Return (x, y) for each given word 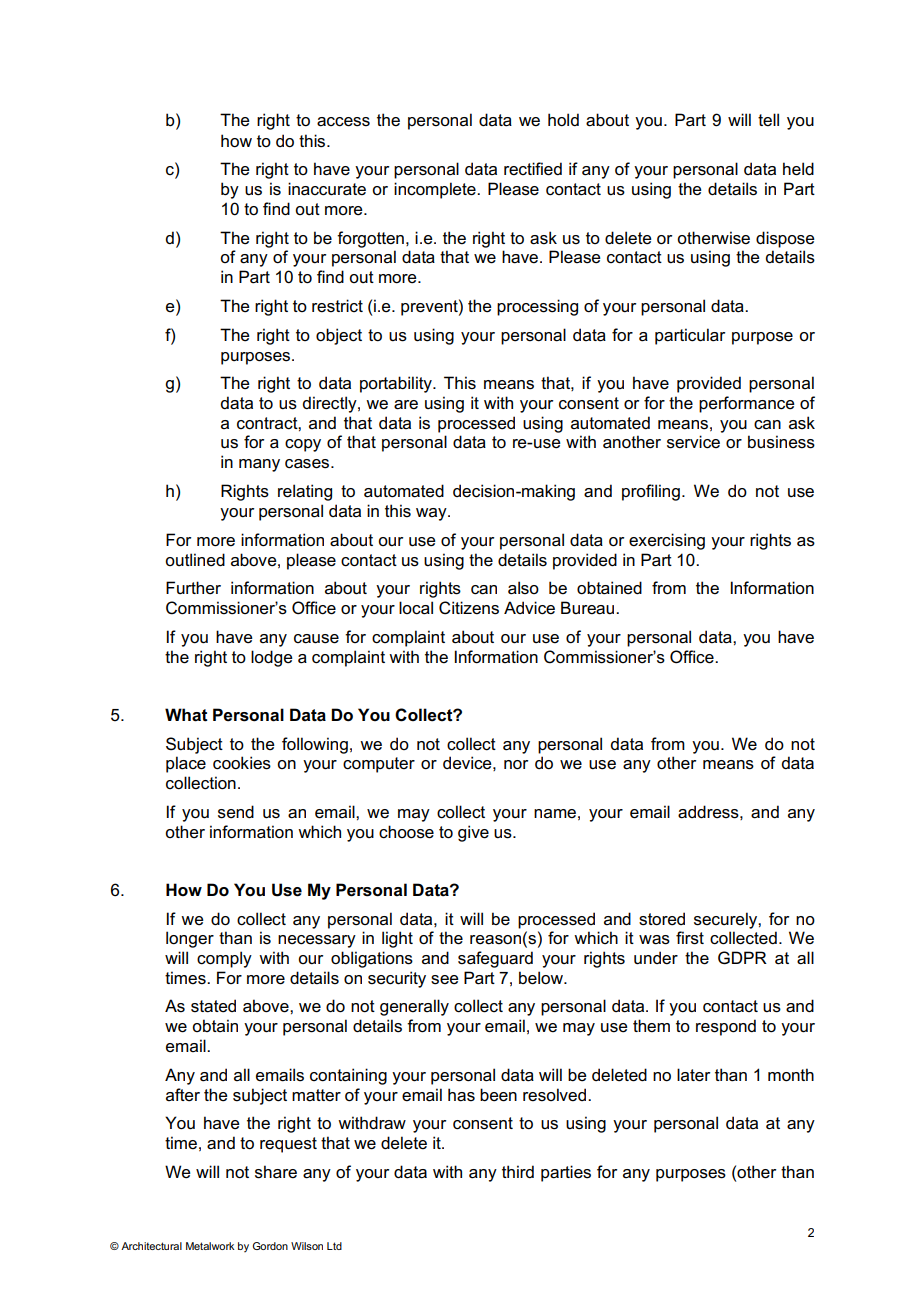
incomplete (436, 190)
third (518, 1171)
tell (768, 120)
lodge (272, 658)
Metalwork (210, 1246)
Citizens (469, 608)
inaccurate (327, 189)
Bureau (589, 608)
